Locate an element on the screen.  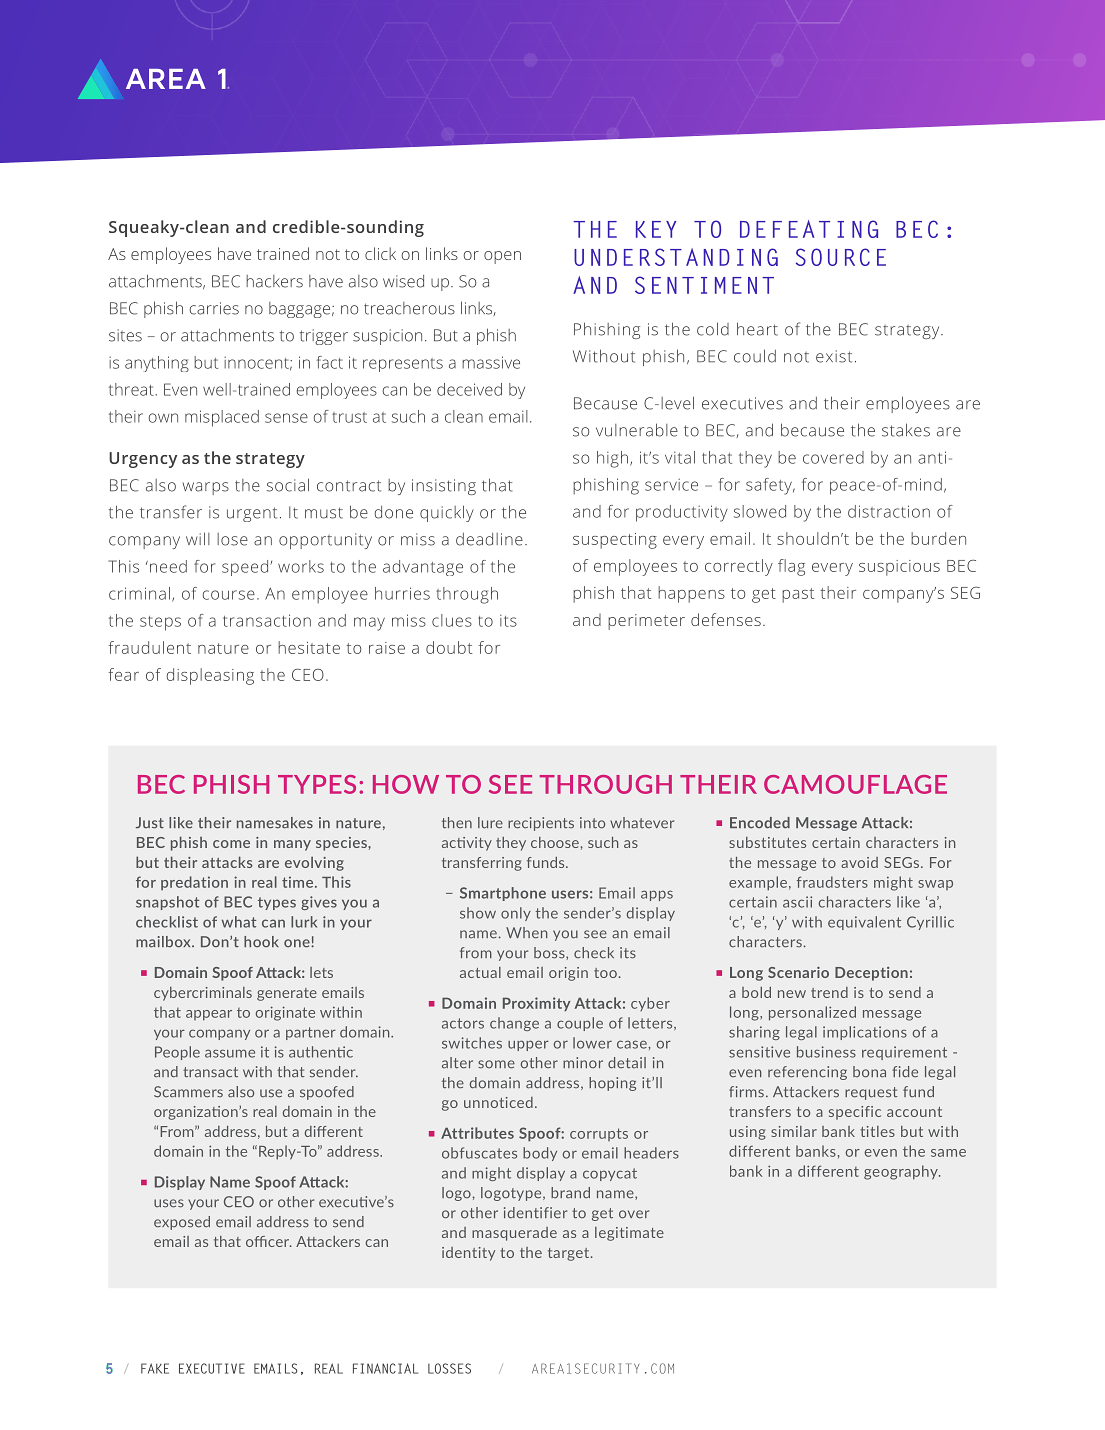
boss is located at coordinates (550, 953).
